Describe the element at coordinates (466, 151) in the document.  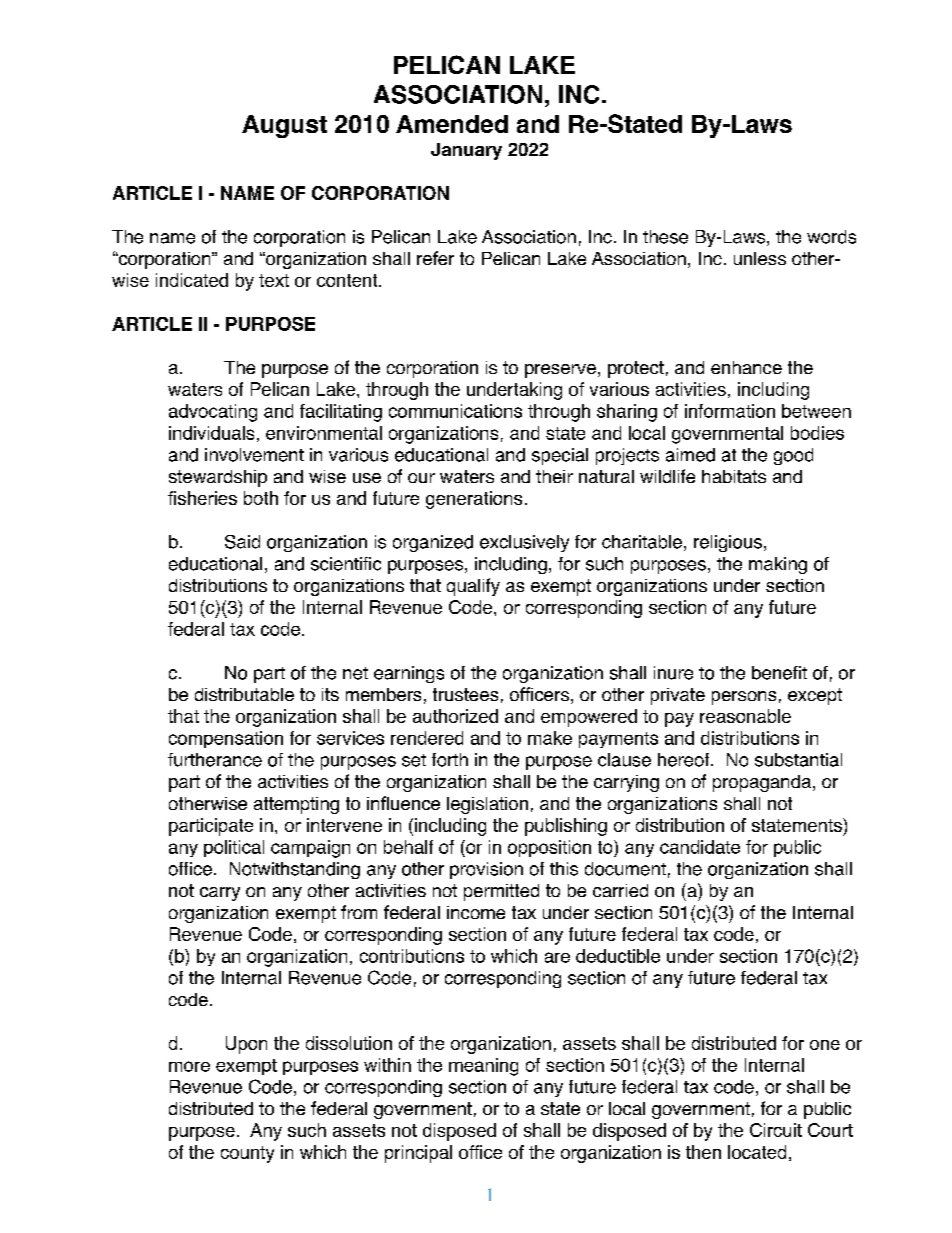
I see `January` at that location.
